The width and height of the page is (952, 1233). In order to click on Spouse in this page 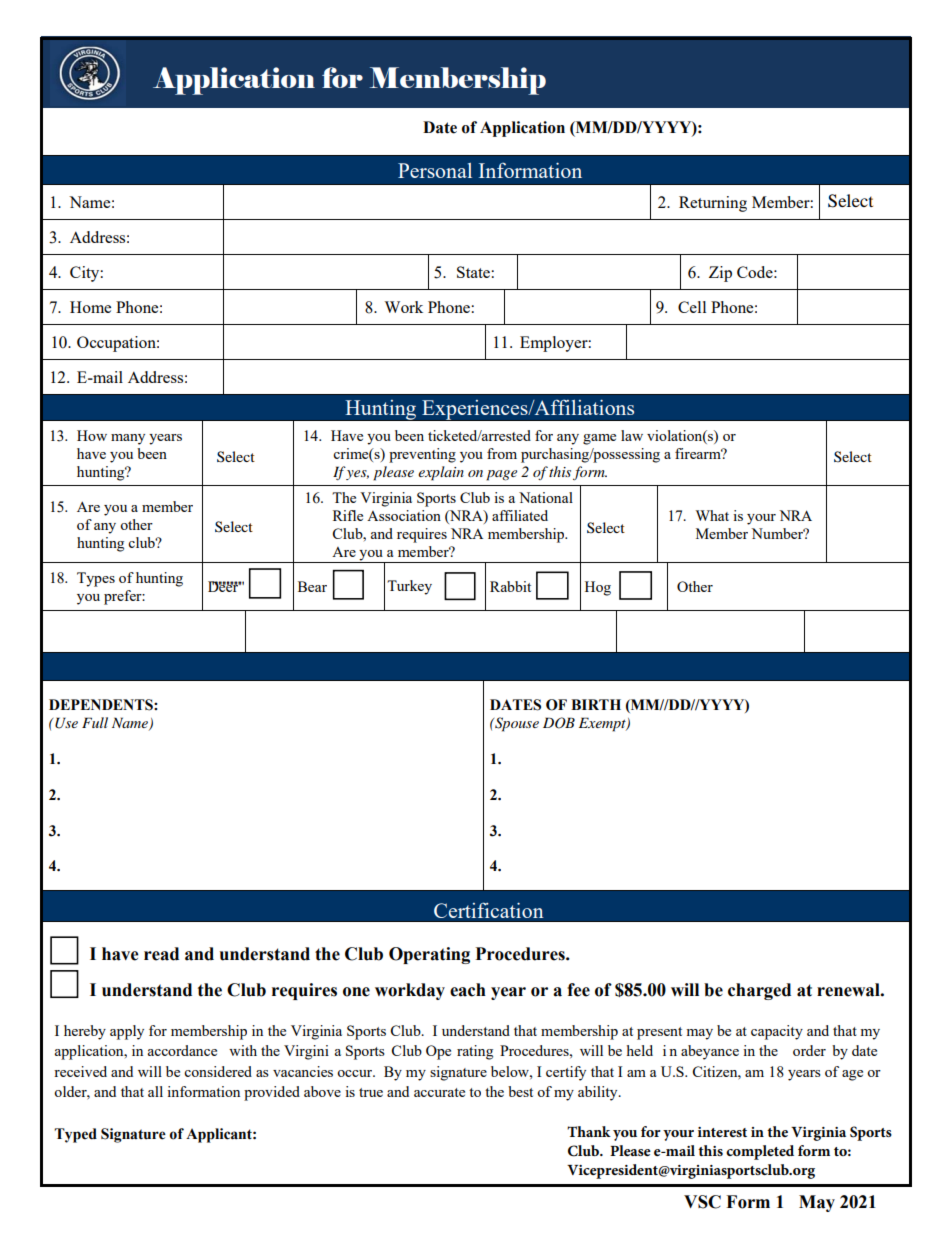, I will do `click(516, 724)`.
